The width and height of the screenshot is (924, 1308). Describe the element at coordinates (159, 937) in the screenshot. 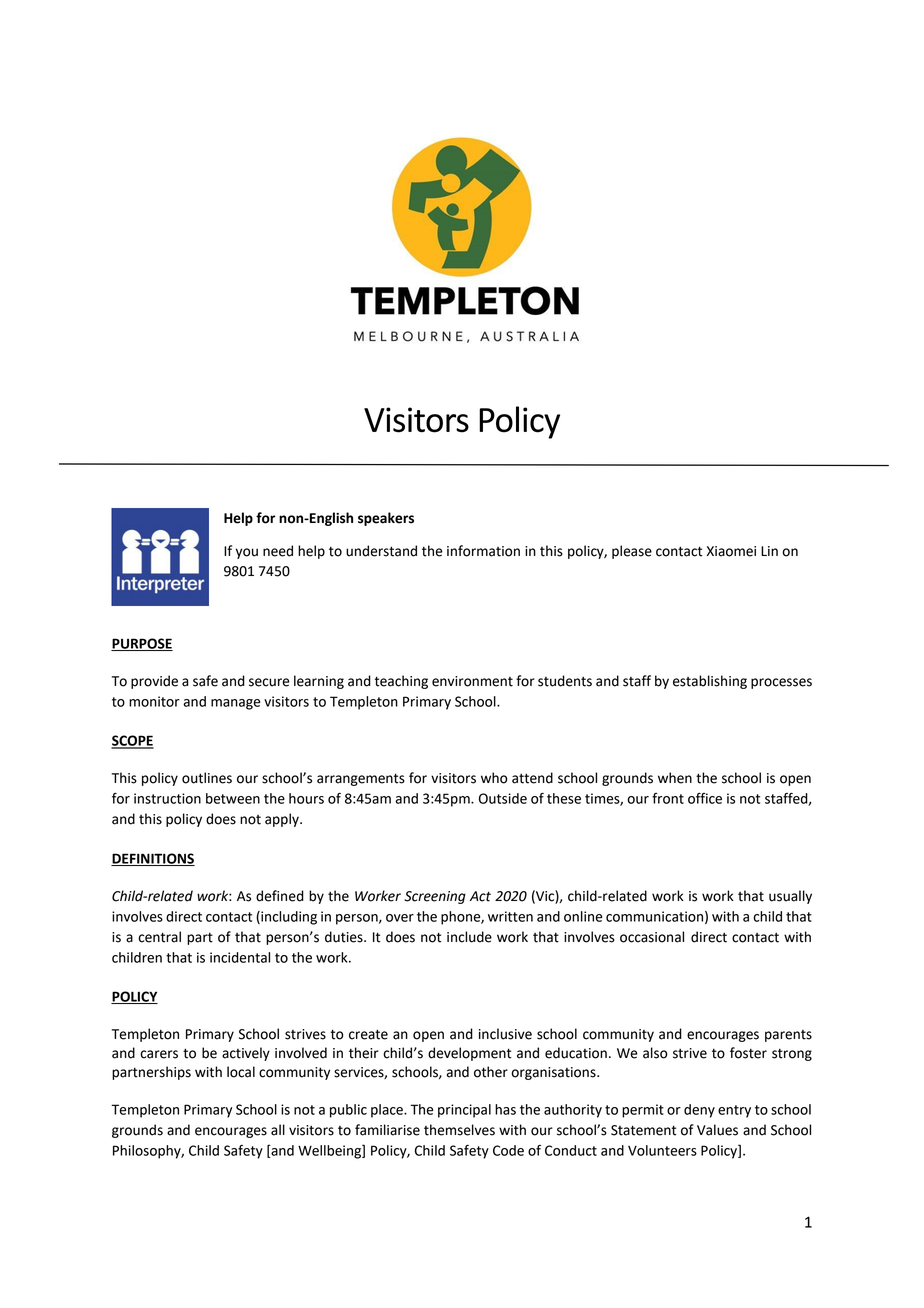

I see `central` at that location.
